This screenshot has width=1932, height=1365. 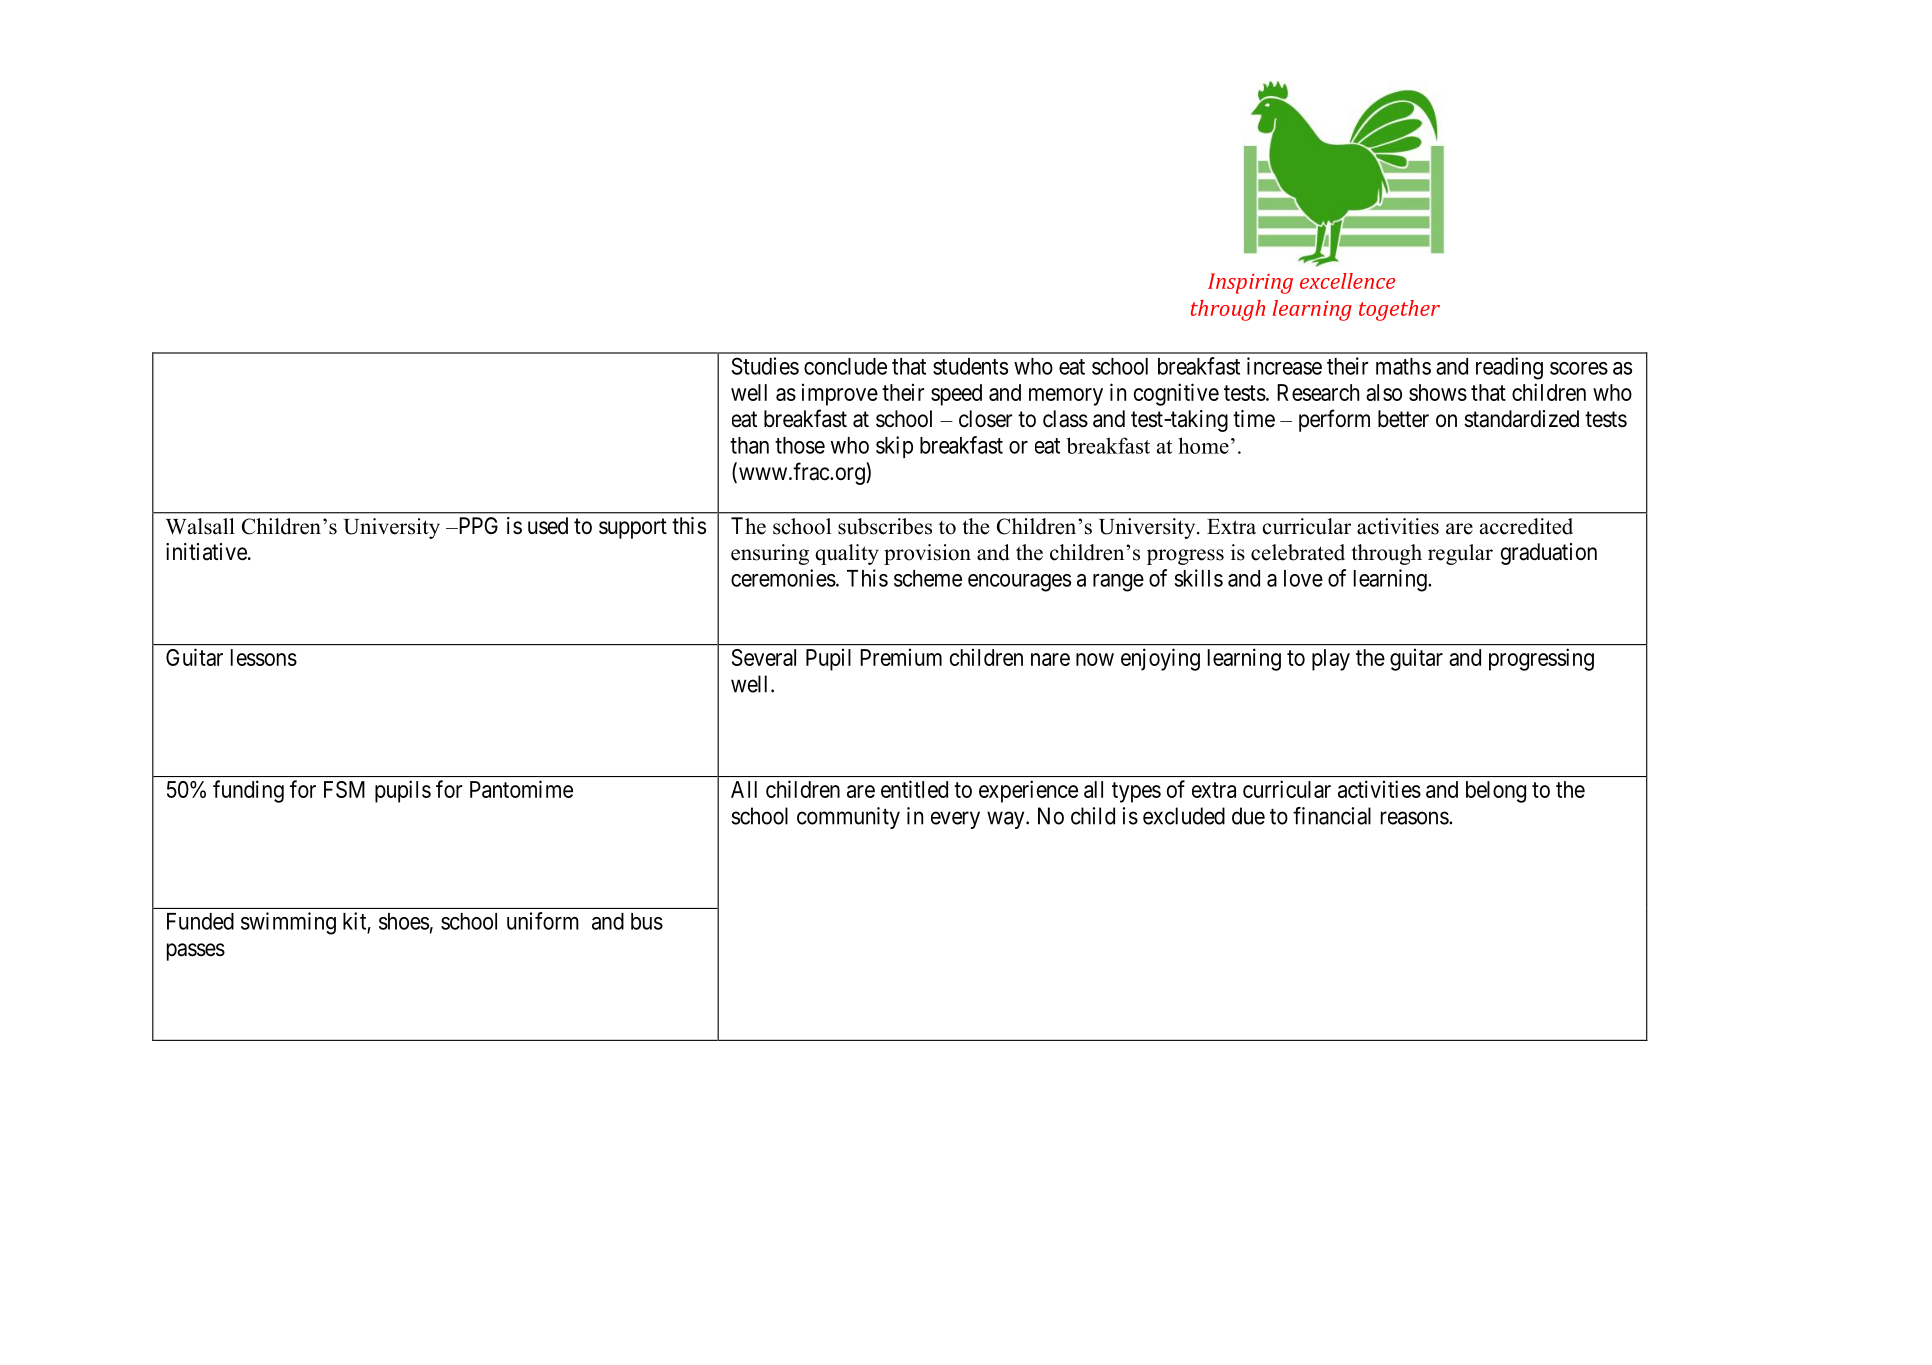 I want to click on reasons, so click(x=1415, y=818).
